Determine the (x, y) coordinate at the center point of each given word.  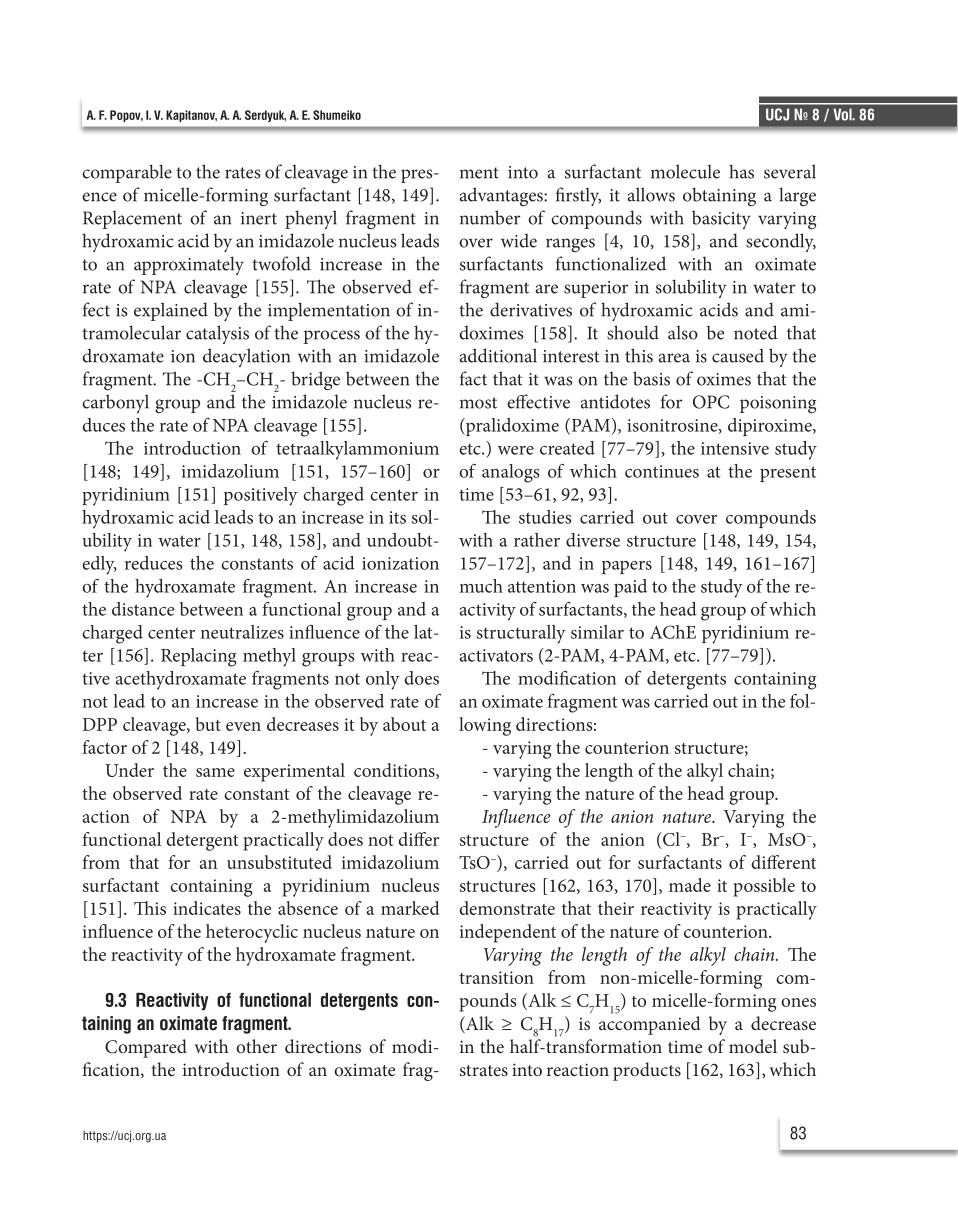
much (481, 586)
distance (143, 609)
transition (496, 977)
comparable (127, 173)
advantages (502, 196)
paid (630, 588)
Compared (146, 1048)
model (753, 1046)
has (741, 171)
